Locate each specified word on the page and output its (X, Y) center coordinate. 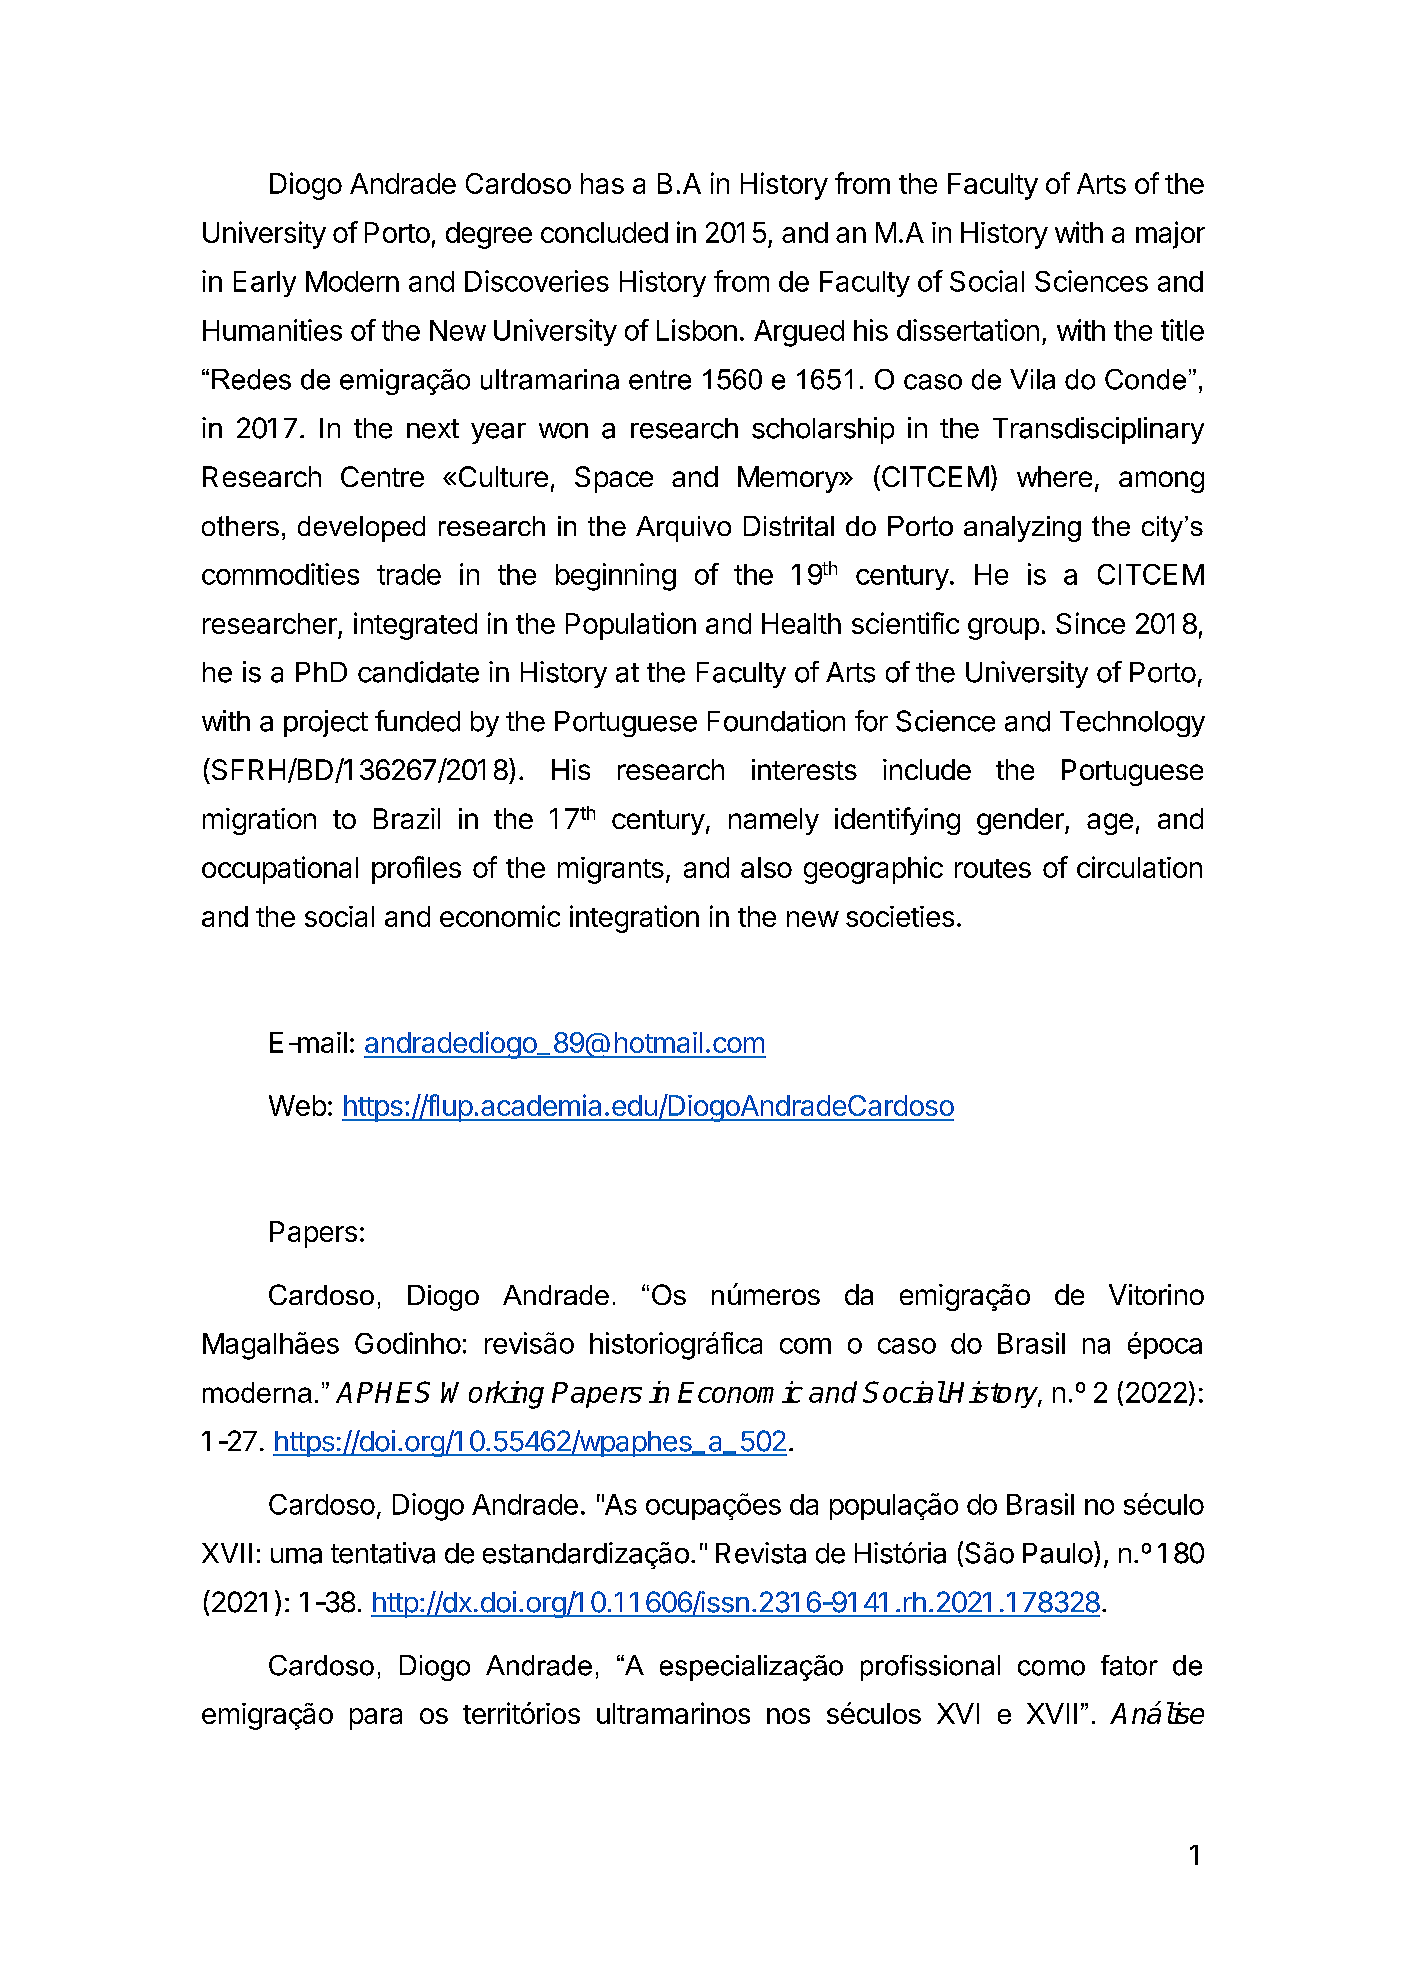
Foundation (776, 721)
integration (634, 919)
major (1170, 235)
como (1051, 1668)
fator (1129, 1665)
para (376, 1719)
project (326, 723)
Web (297, 1105)
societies (900, 916)
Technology (1132, 724)
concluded (604, 232)
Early (265, 284)
